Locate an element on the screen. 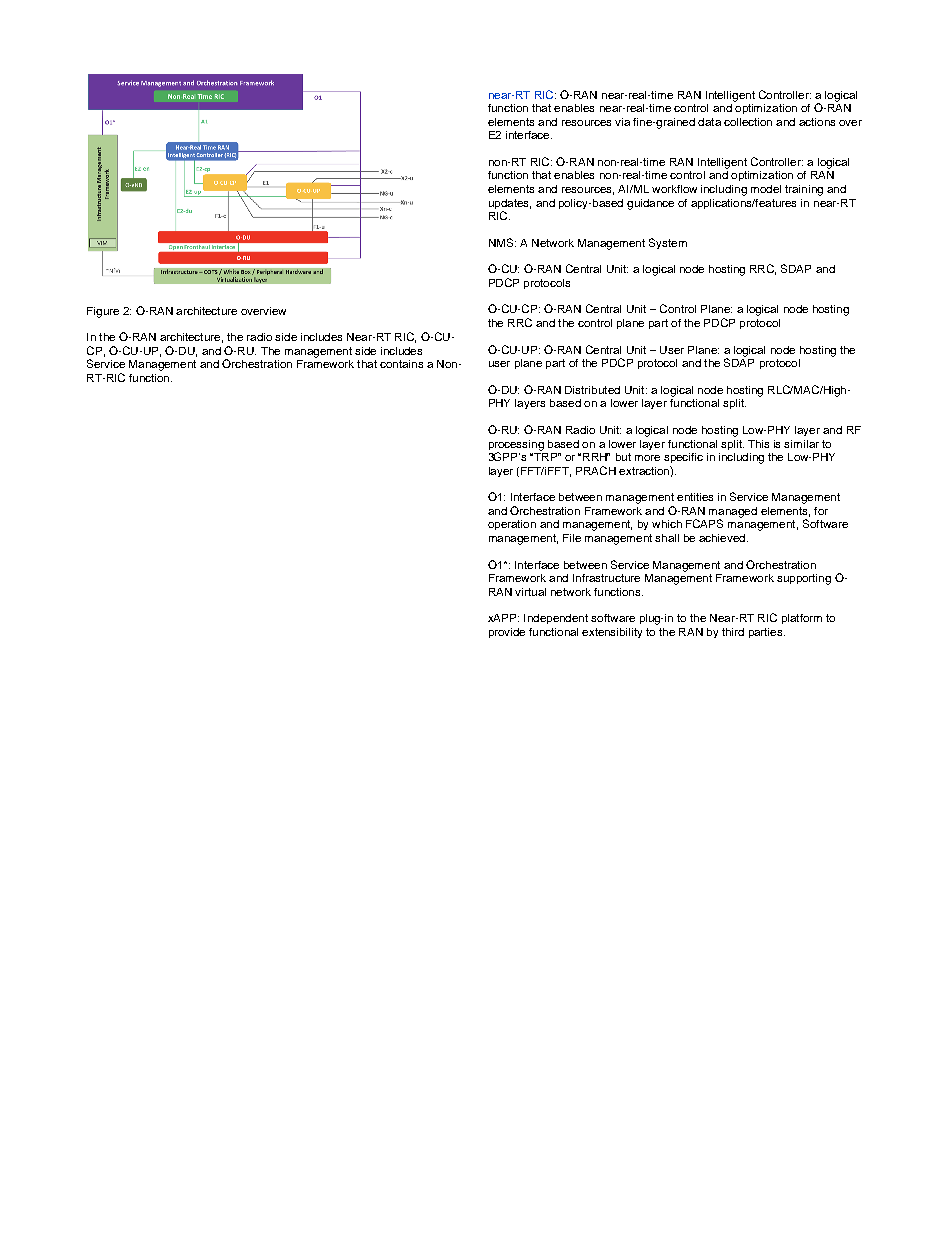 Image resolution: width=952 pixels, height=1233 pixels. Independent is located at coordinates (556, 619).
